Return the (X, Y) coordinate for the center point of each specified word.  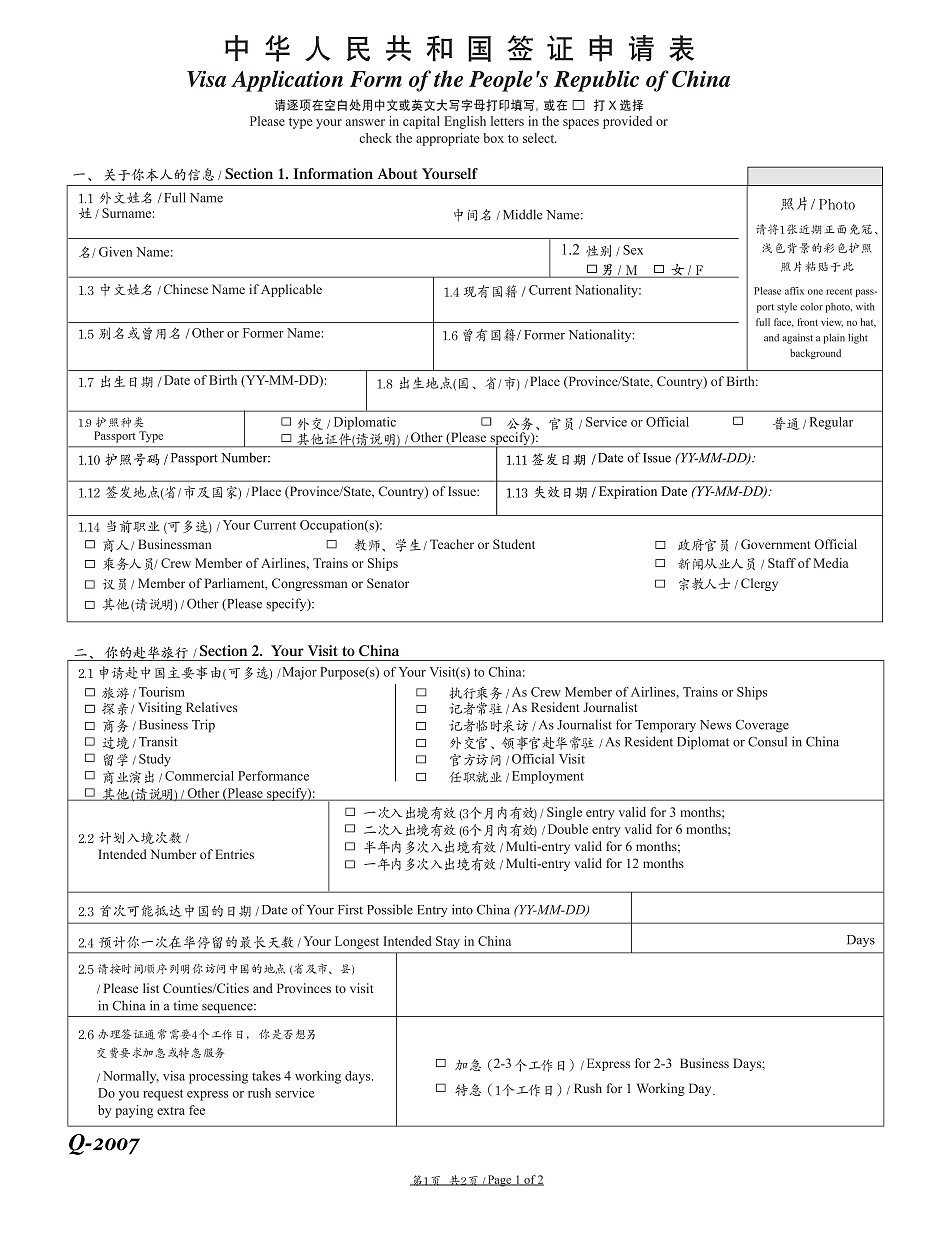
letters (507, 121)
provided (627, 122)
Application (287, 81)
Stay (448, 942)
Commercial (199, 776)
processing (218, 1077)
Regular (831, 423)
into (462, 909)
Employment (548, 777)
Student (514, 544)
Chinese (185, 289)
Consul (767, 741)
